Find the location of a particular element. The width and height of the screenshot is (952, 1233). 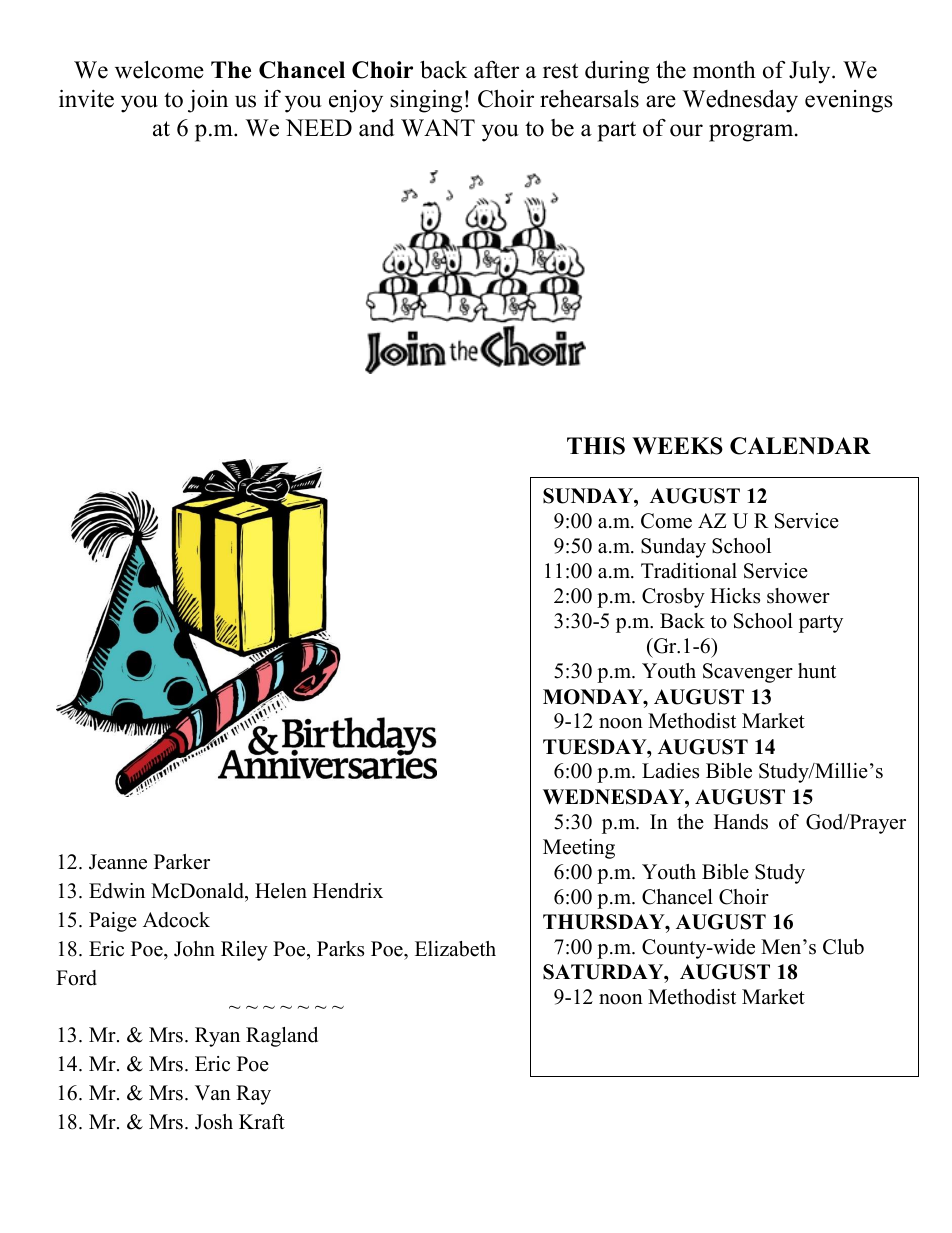

Van is located at coordinates (213, 1092).
